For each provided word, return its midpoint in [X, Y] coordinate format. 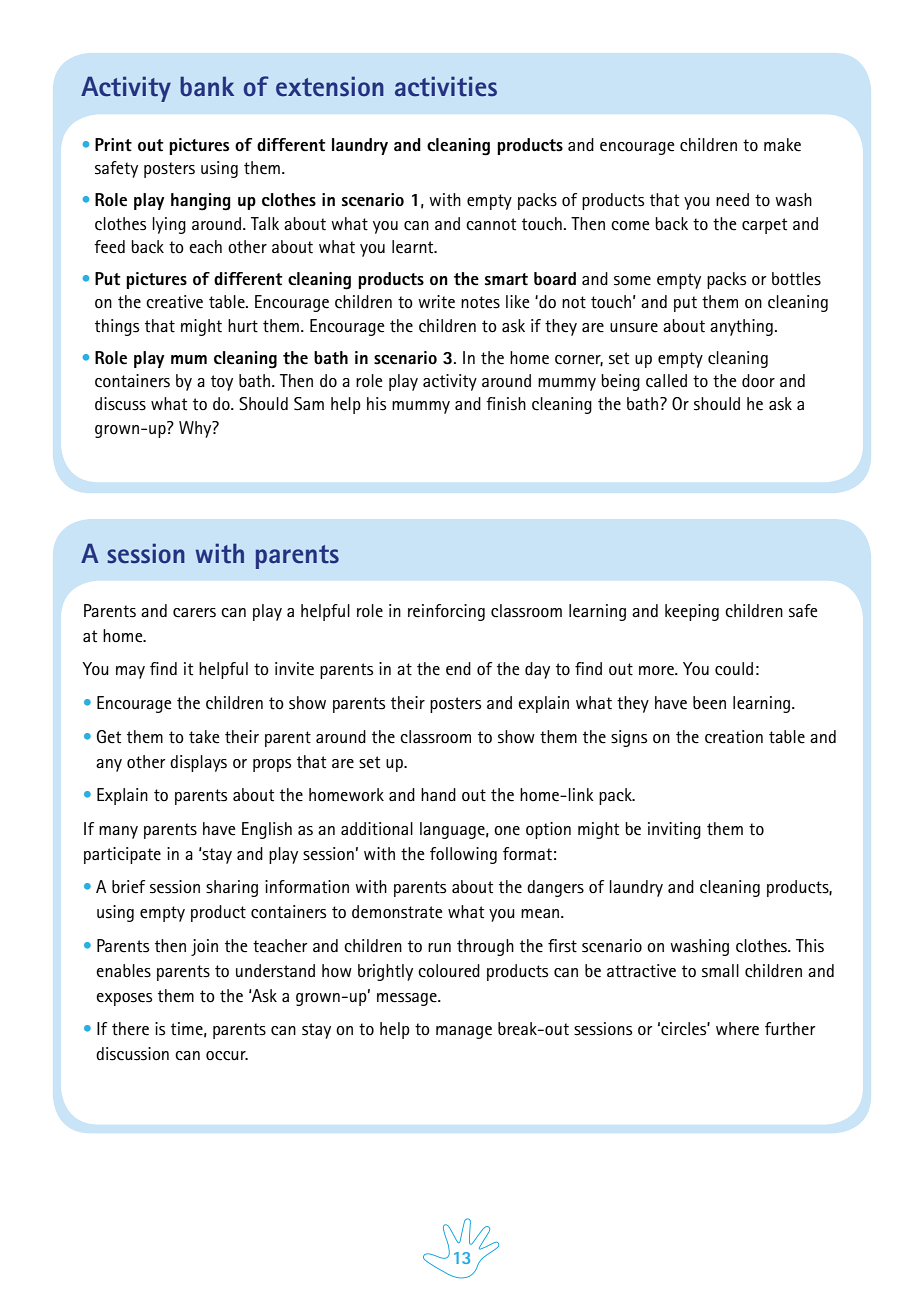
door [758, 380]
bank [207, 86]
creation [734, 737]
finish [506, 404]
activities [446, 86]
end [458, 669]
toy [222, 383]
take [204, 737]
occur [227, 1056]
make [782, 145]
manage [464, 1032]
